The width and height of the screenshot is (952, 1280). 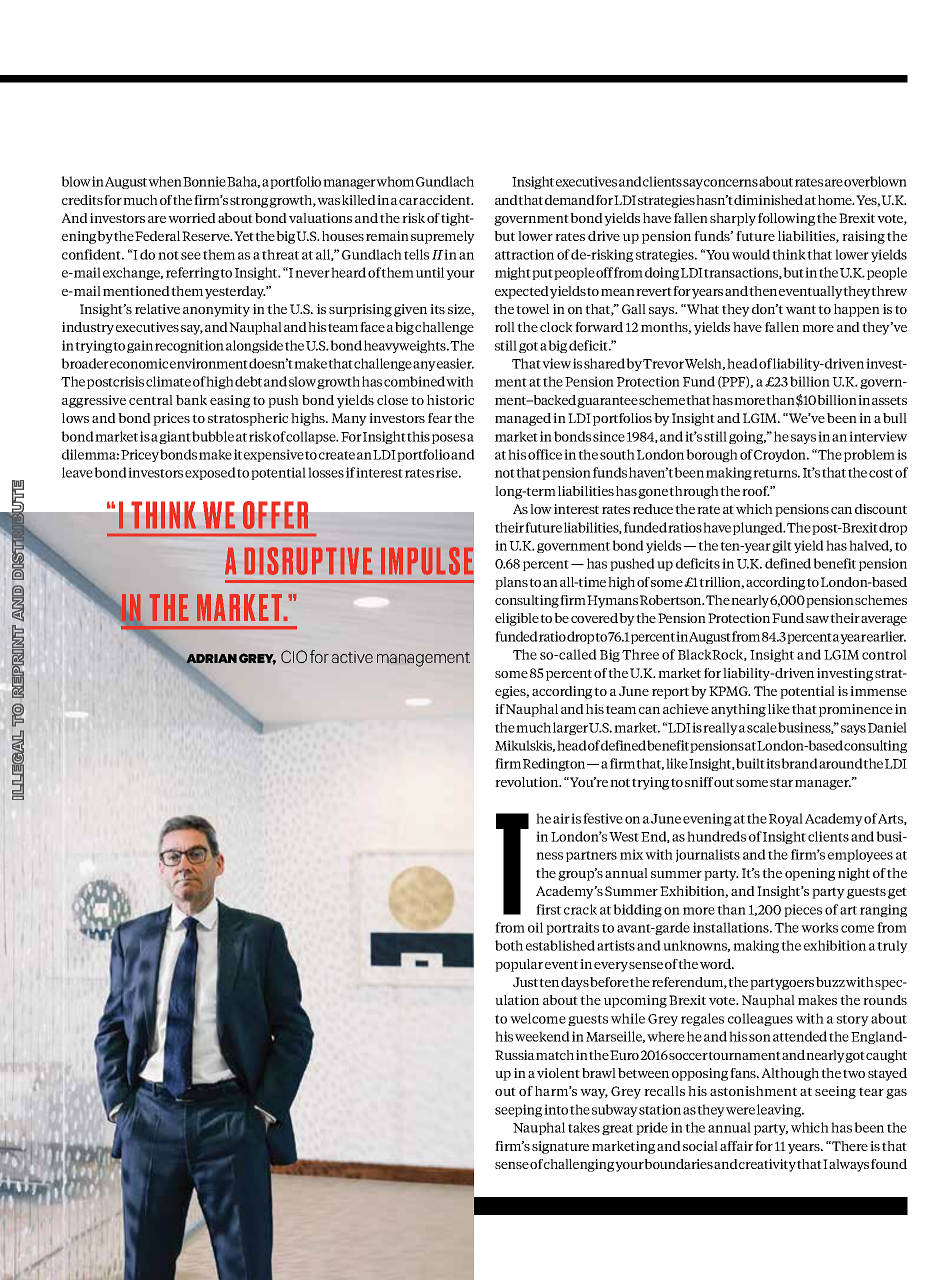 I want to click on historic, so click(x=450, y=400).
